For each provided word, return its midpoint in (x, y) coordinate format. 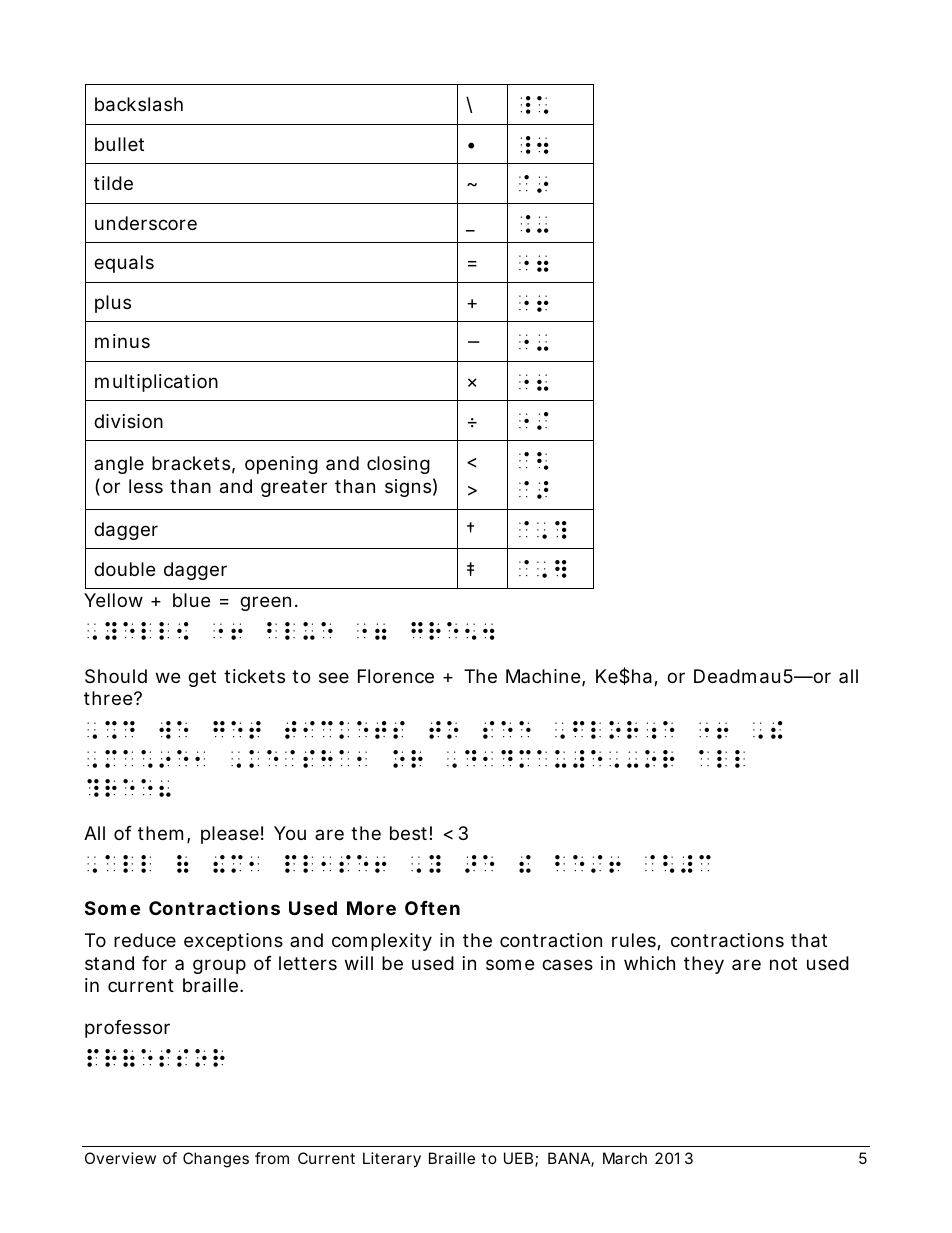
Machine (543, 676)
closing (398, 465)
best (408, 833)
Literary (392, 1160)
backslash (139, 104)
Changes (216, 1160)
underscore (146, 223)
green (265, 603)
